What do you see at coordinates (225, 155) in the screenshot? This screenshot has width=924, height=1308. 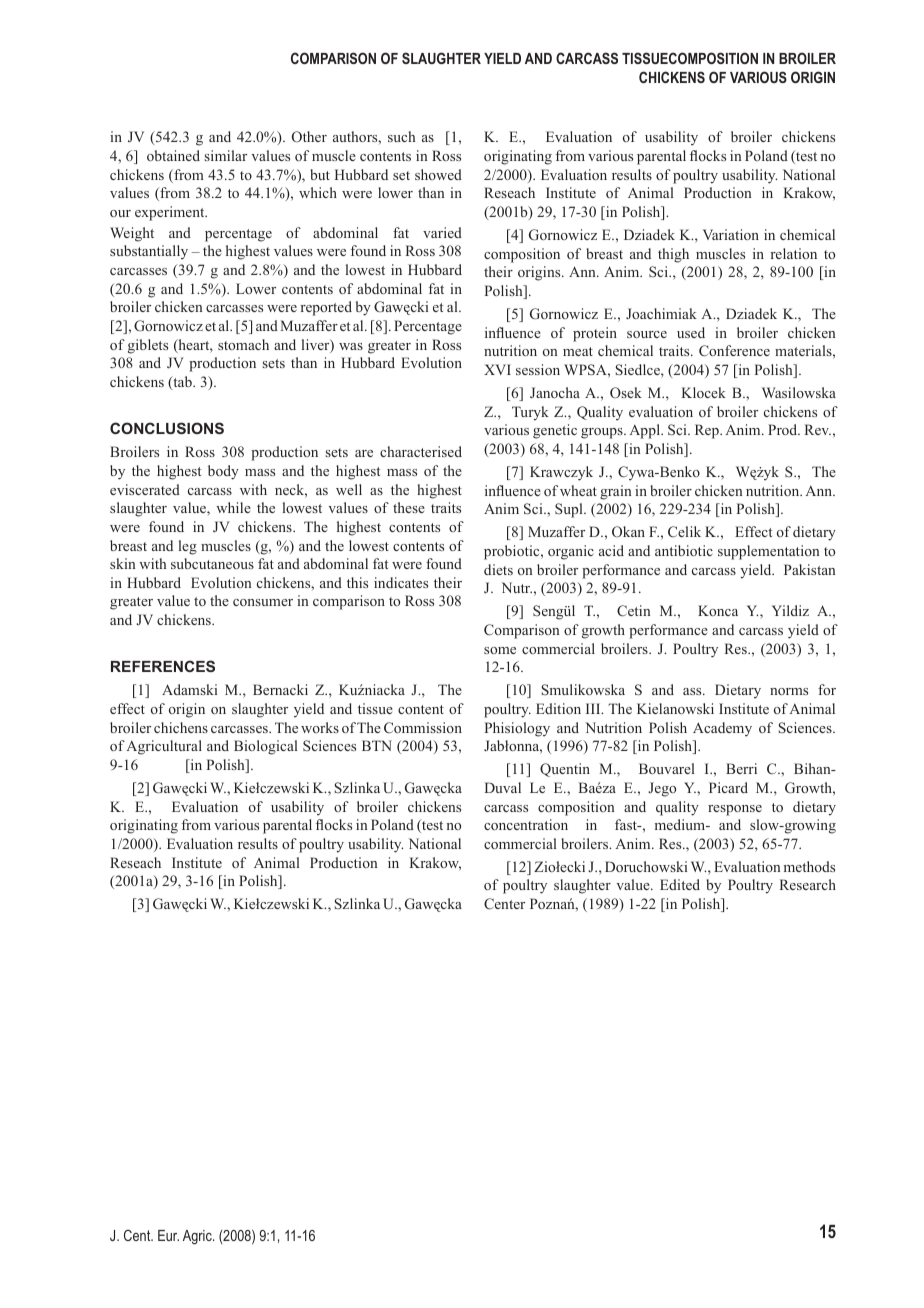 I see `similar` at bounding box center [225, 155].
